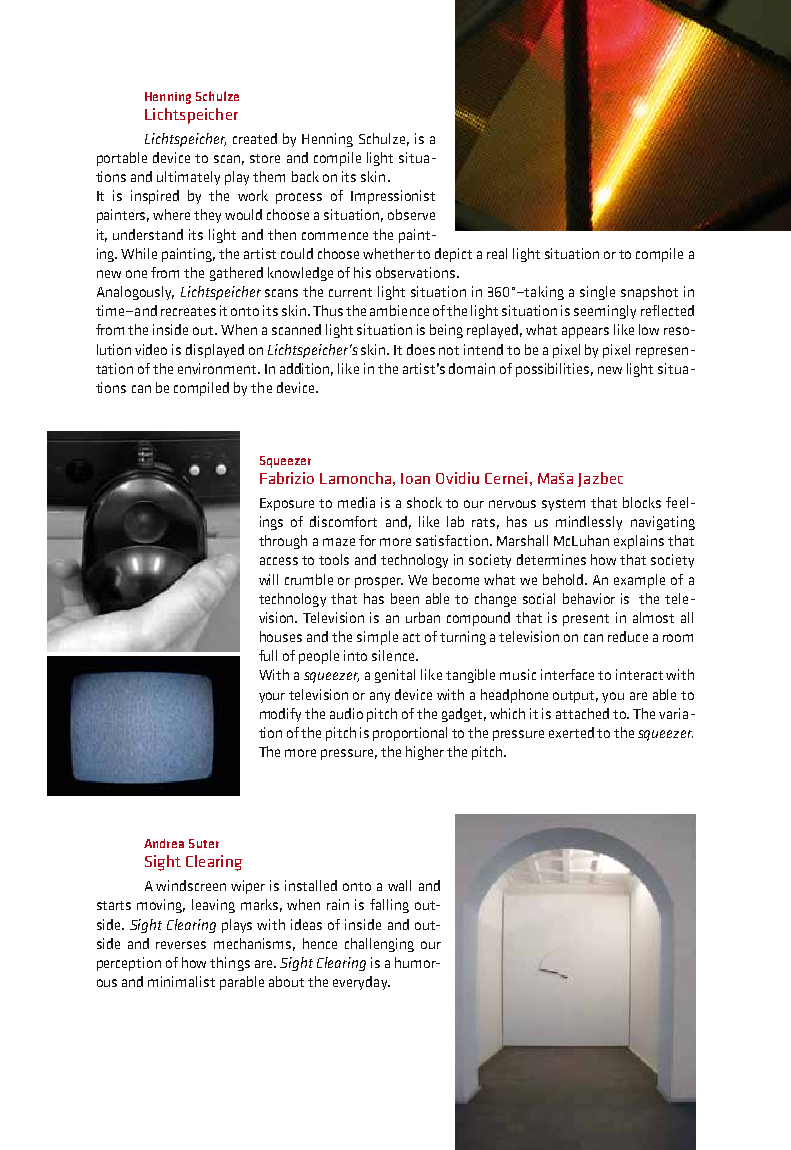 The width and height of the page is (791, 1150). Describe the element at coordinates (425, 753) in the page. I see `higher` at that location.
